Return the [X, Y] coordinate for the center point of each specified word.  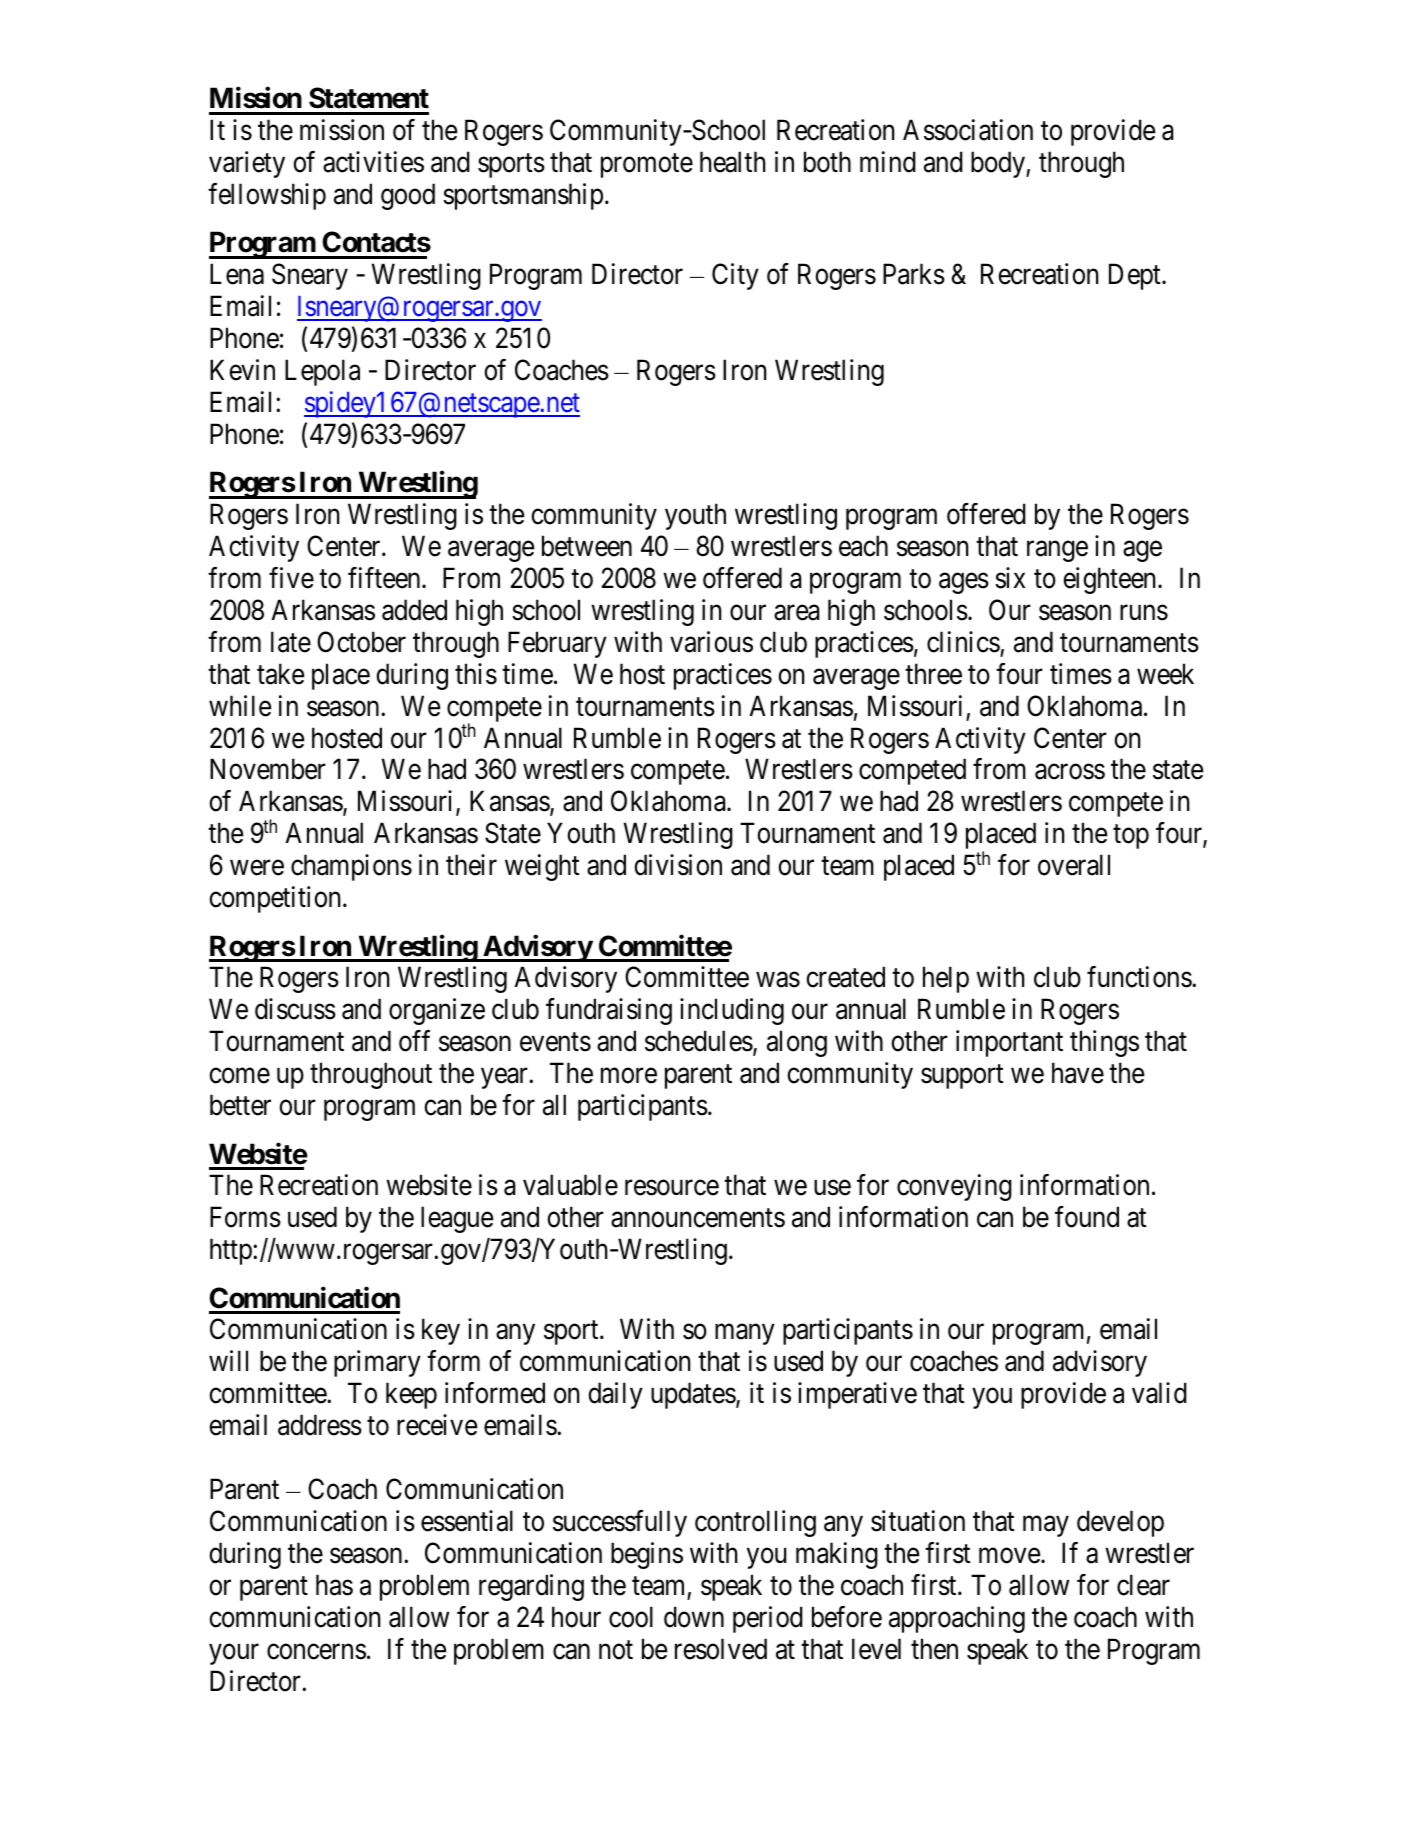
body [999, 164]
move [1009, 1556]
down [694, 1617]
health [732, 162]
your [234, 1654]
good [408, 196]
